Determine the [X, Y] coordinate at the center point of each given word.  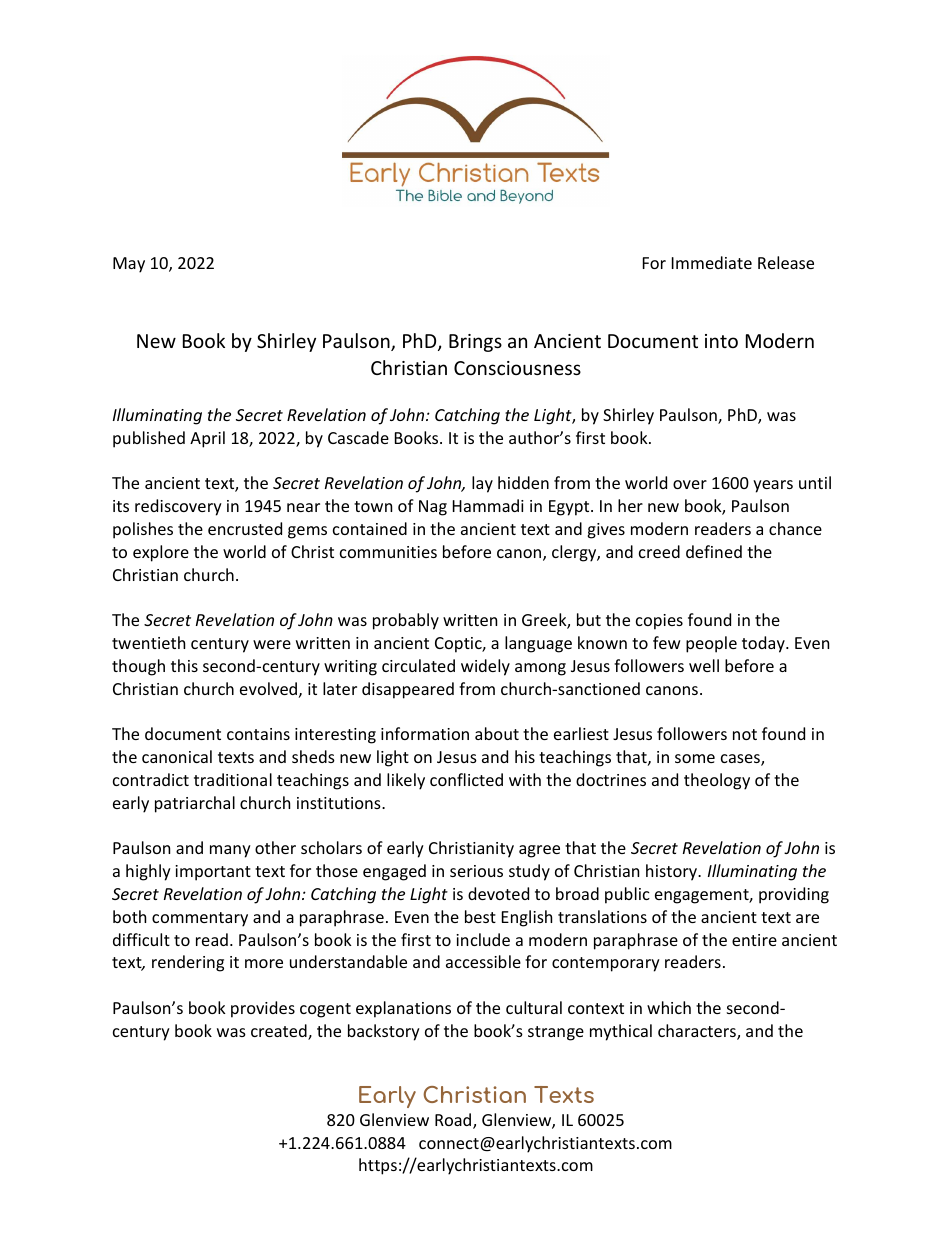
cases [741, 760]
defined [714, 551]
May [129, 265]
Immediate [712, 262]
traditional [233, 779]
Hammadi [488, 505]
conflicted [466, 779]
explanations [403, 1009]
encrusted [245, 528]
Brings [475, 343]
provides [263, 1009]
